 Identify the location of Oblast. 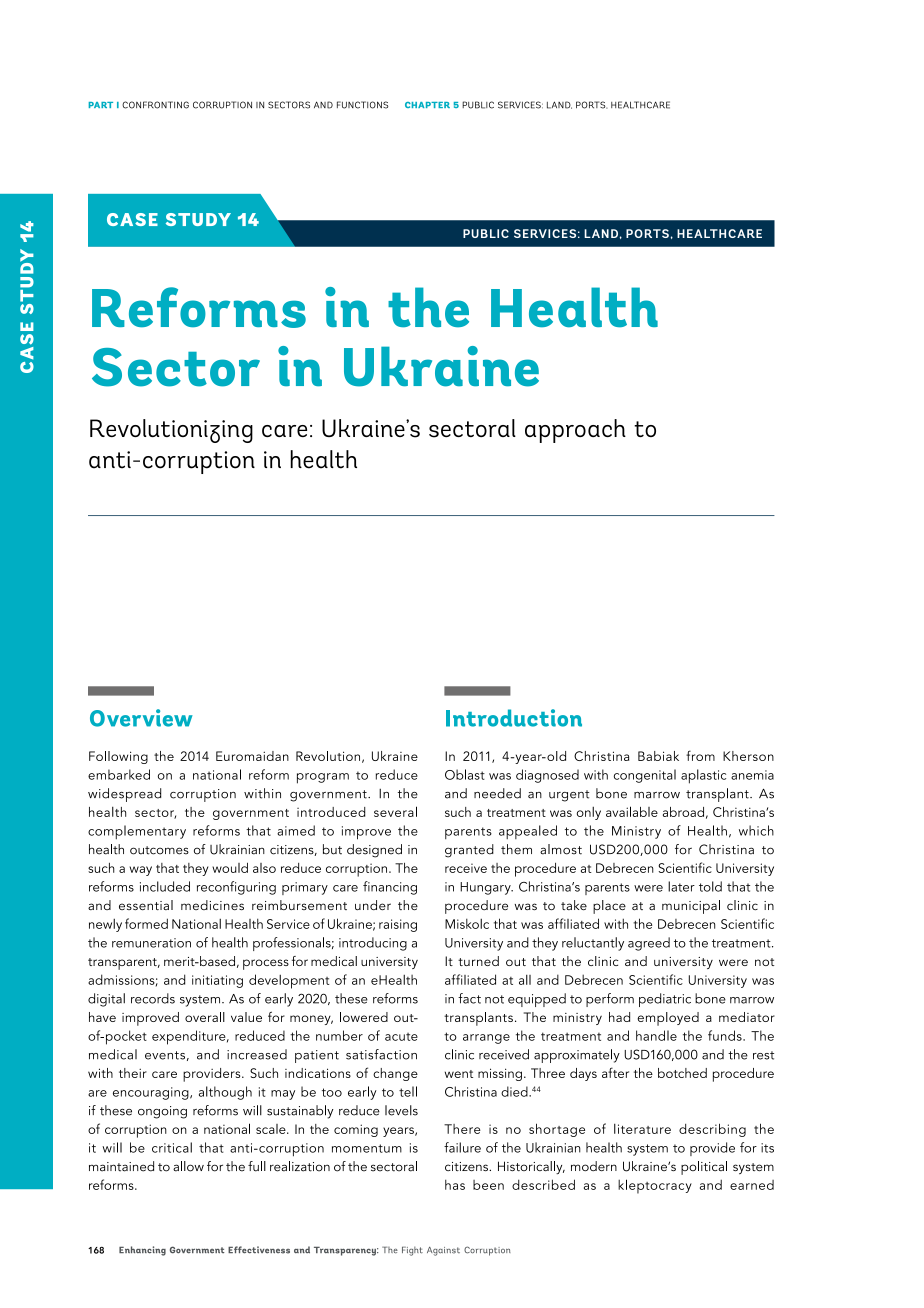
(465, 774).
